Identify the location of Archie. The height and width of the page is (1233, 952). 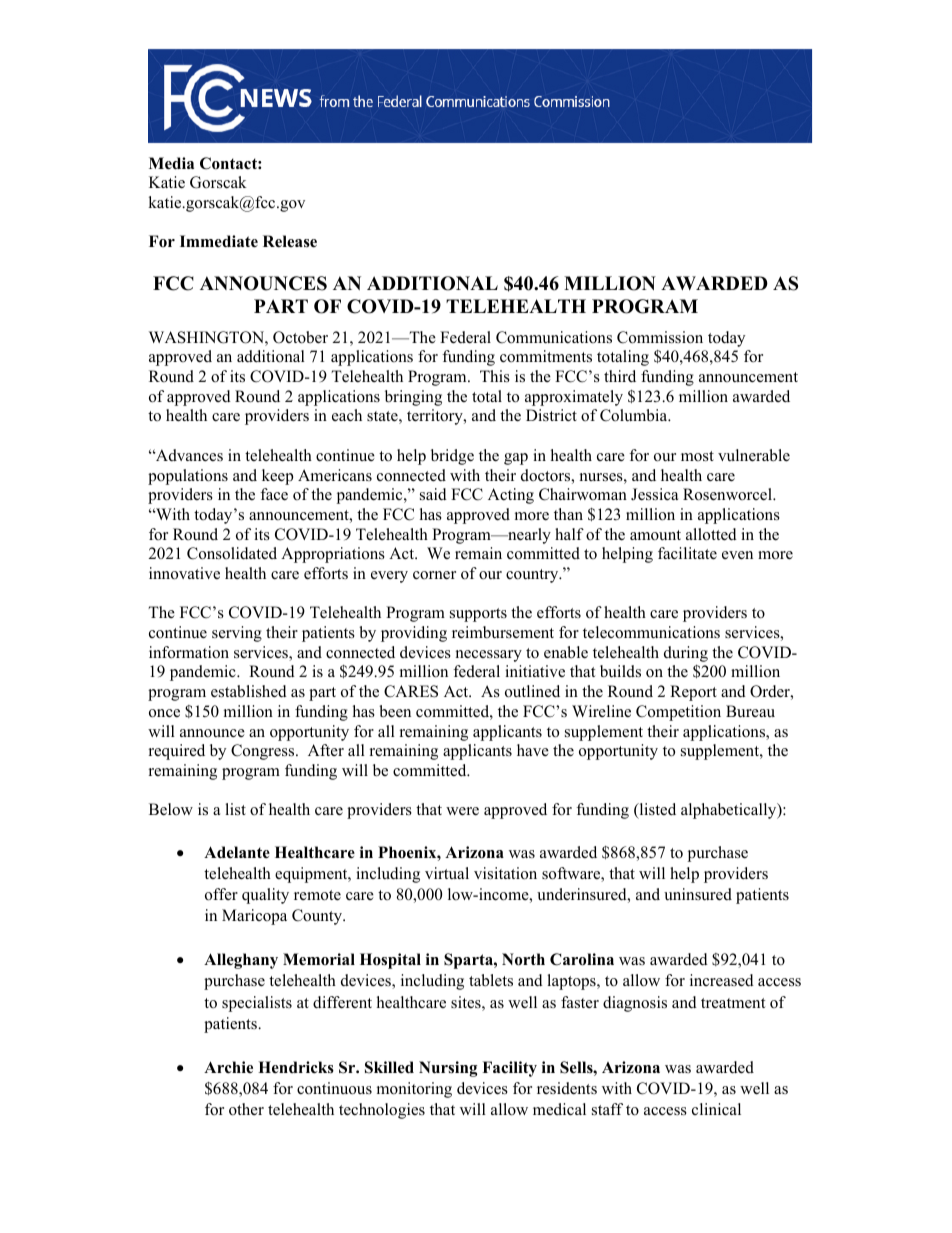
(228, 1067).
